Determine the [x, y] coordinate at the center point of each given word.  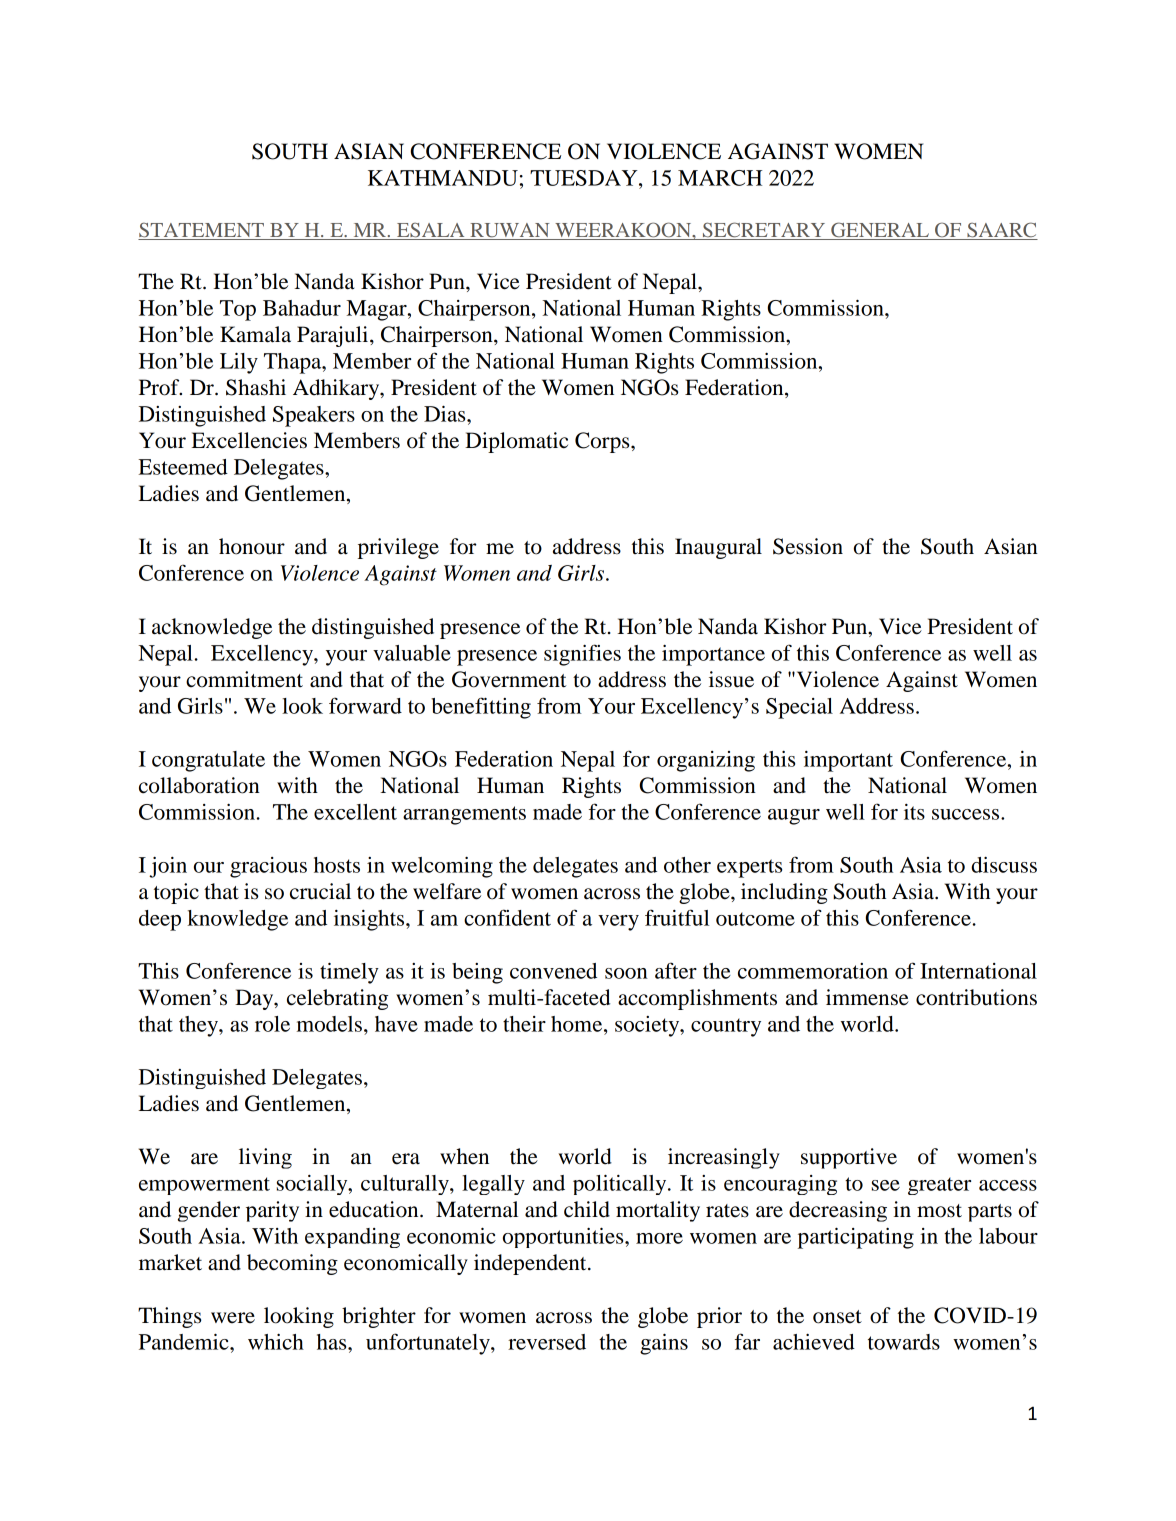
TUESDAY [585, 178]
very [618, 923]
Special [799, 708]
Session [808, 546]
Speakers [314, 416]
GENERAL [880, 231]
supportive [849, 1158]
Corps [603, 442]
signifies [582, 655]
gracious [268, 867]
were [233, 1318]
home [578, 1024]
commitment [244, 679]
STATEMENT [202, 231]
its [914, 812]
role [272, 1024]
